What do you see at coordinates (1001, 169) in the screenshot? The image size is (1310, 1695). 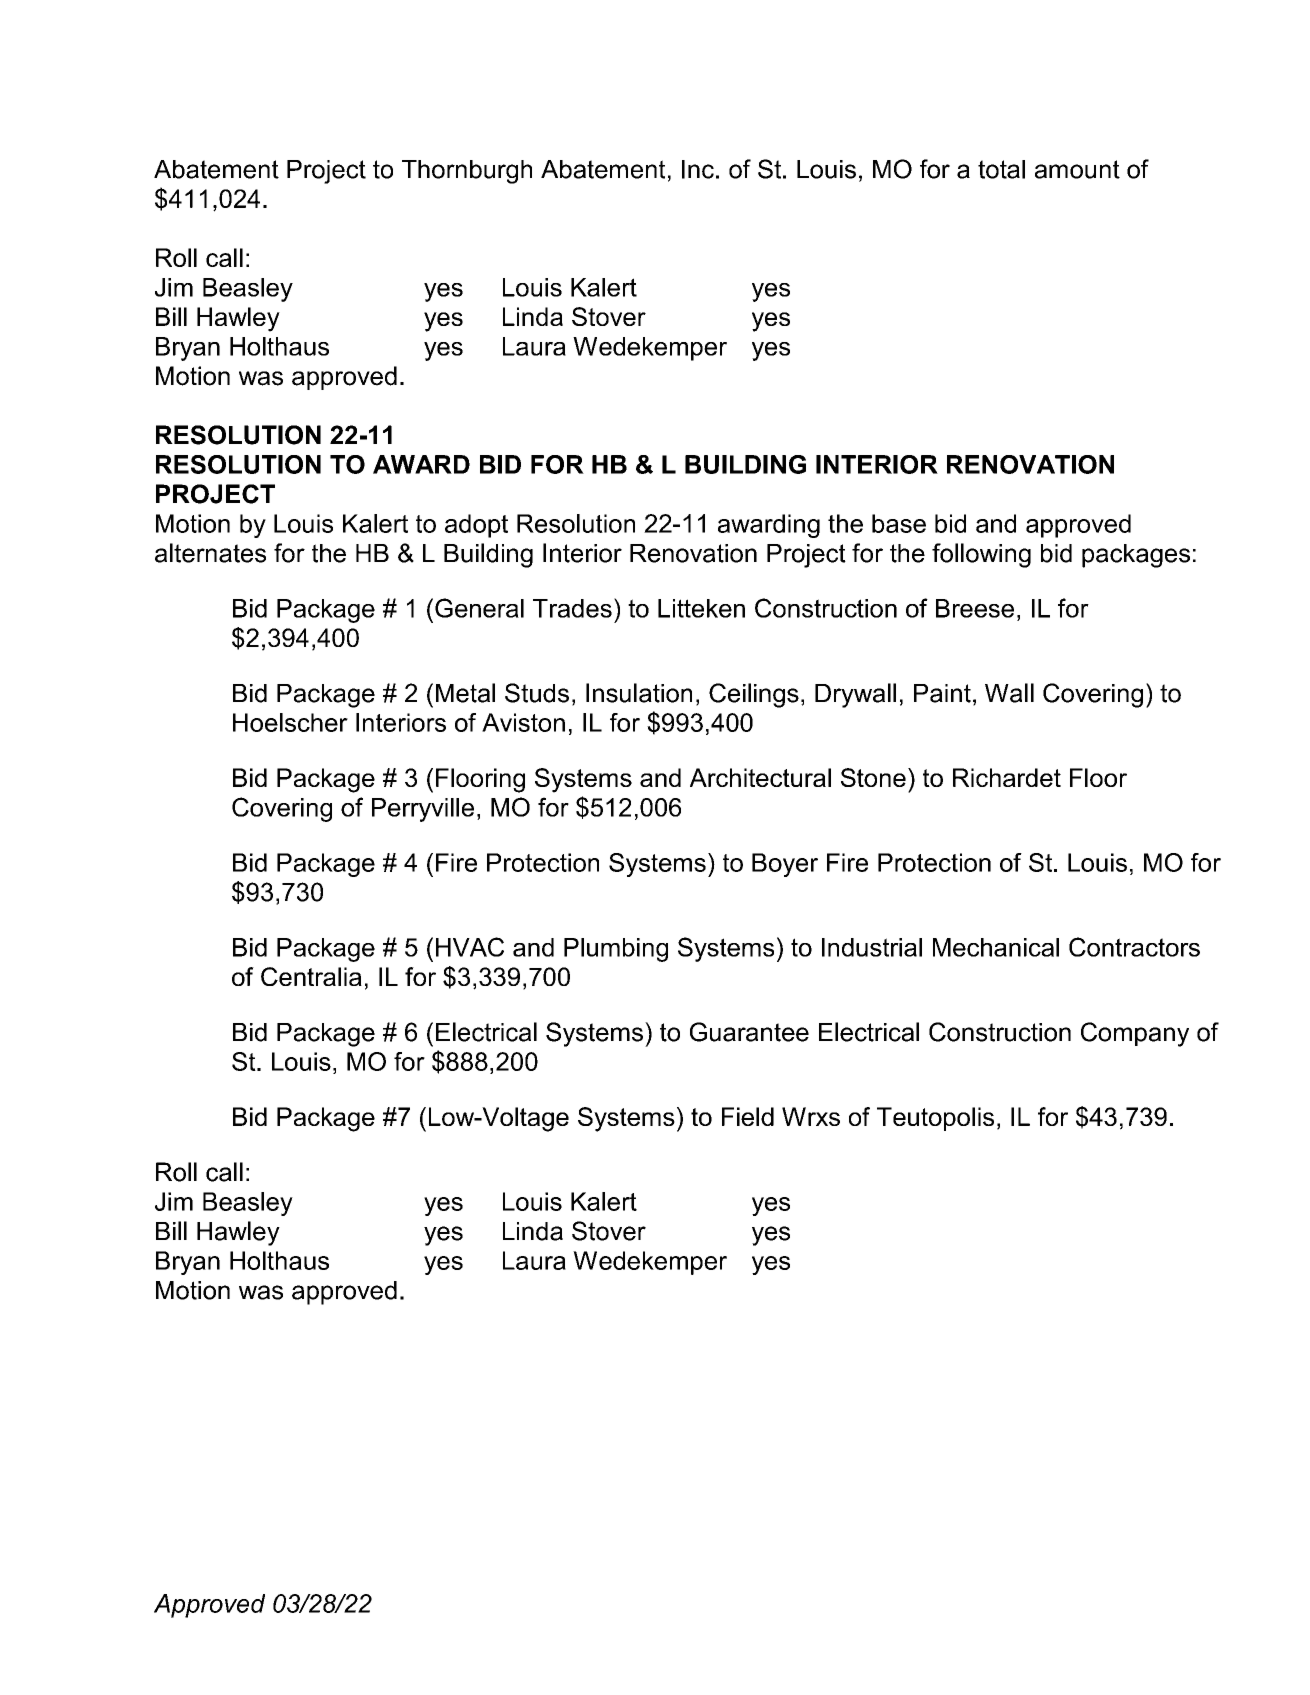 I see `total` at bounding box center [1001, 169].
